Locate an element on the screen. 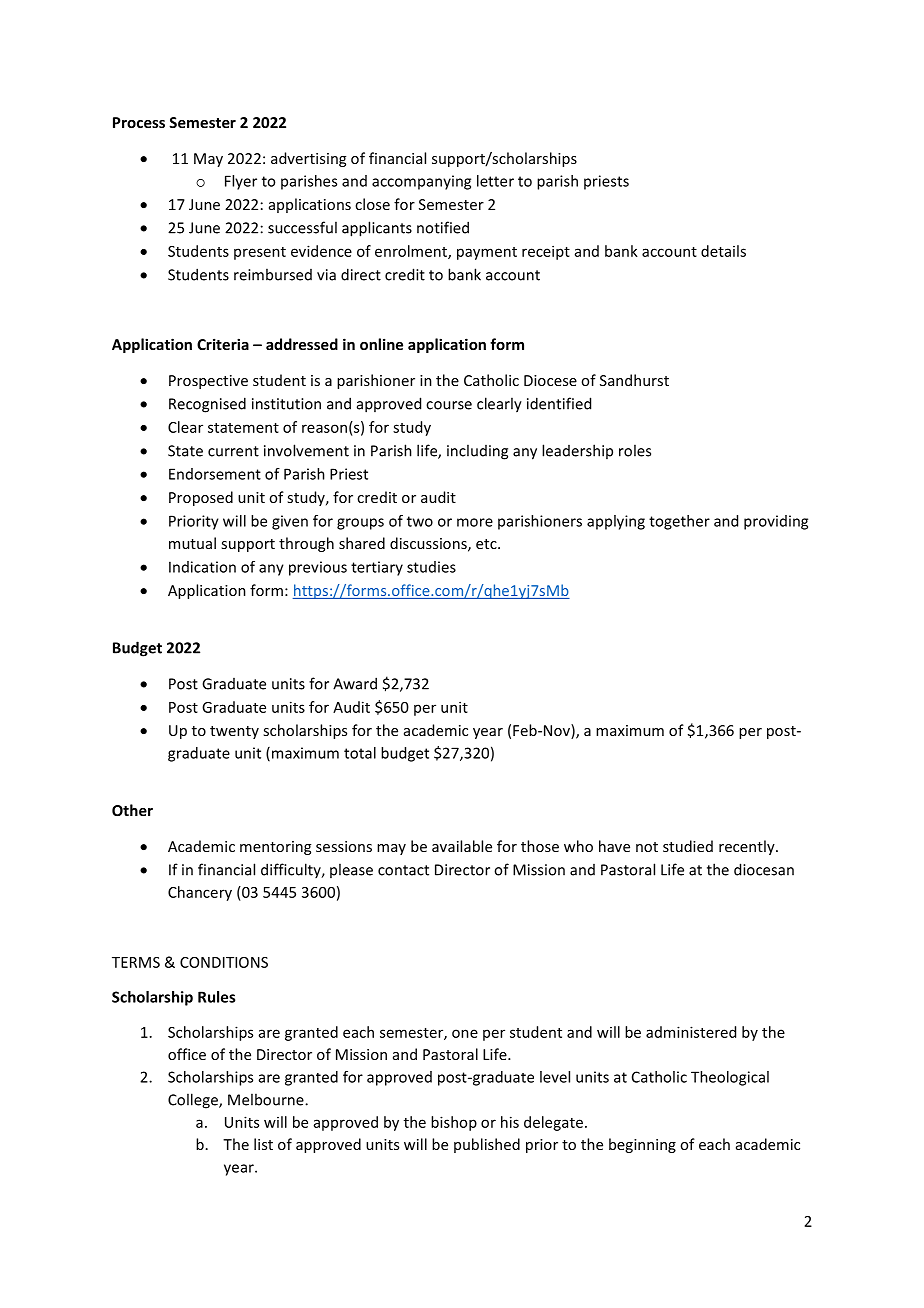 Image resolution: width=924 pixels, height=1308 pixels. together is located at coordinates (679, 522).
